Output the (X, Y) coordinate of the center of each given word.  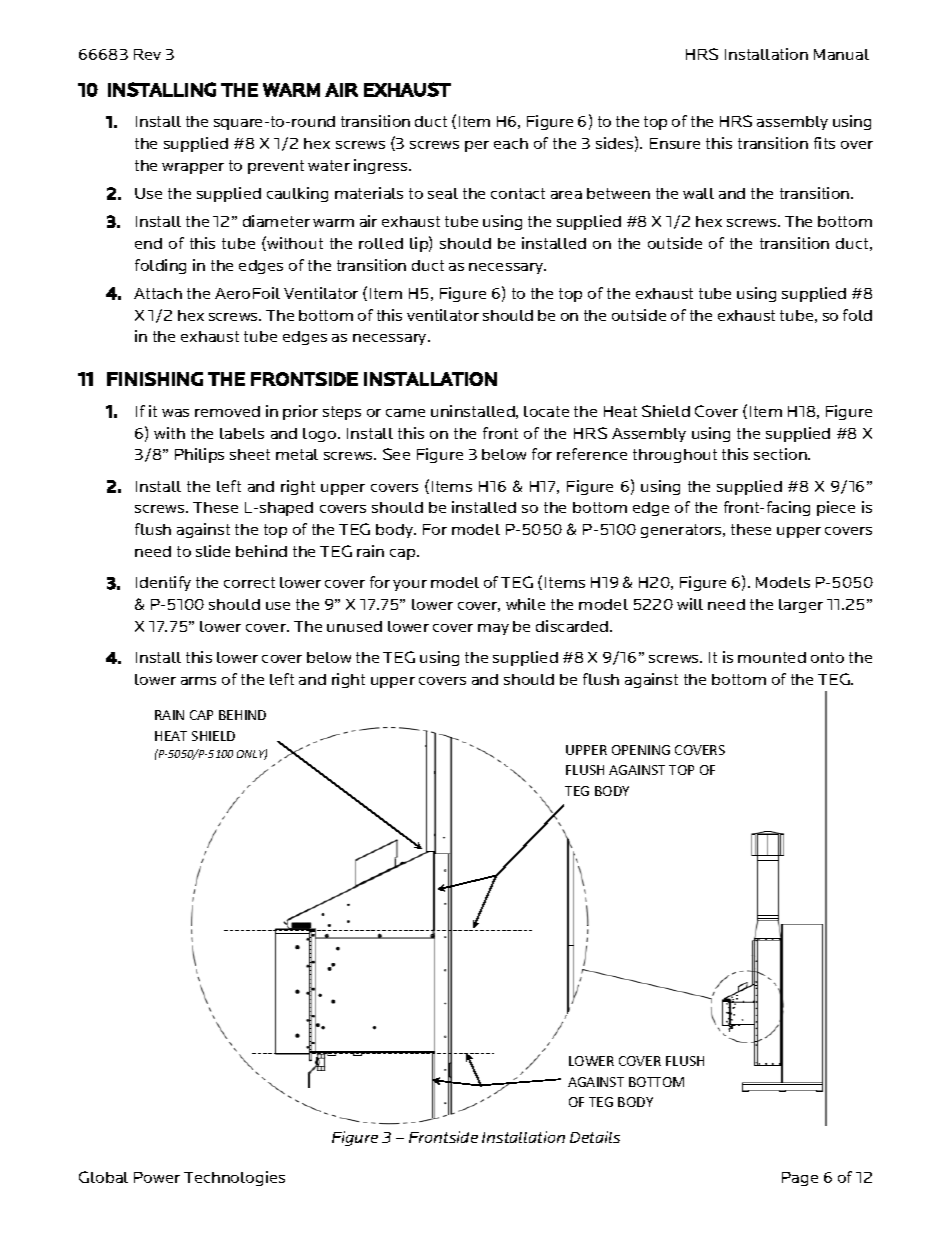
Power (157, 1177)
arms (198, 681)
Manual (841, 54)
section (781, 454)
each (511, 143)
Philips (199, 455)
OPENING (641, 750)
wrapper (193, 168)
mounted (772, 657)
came (405, 413)
